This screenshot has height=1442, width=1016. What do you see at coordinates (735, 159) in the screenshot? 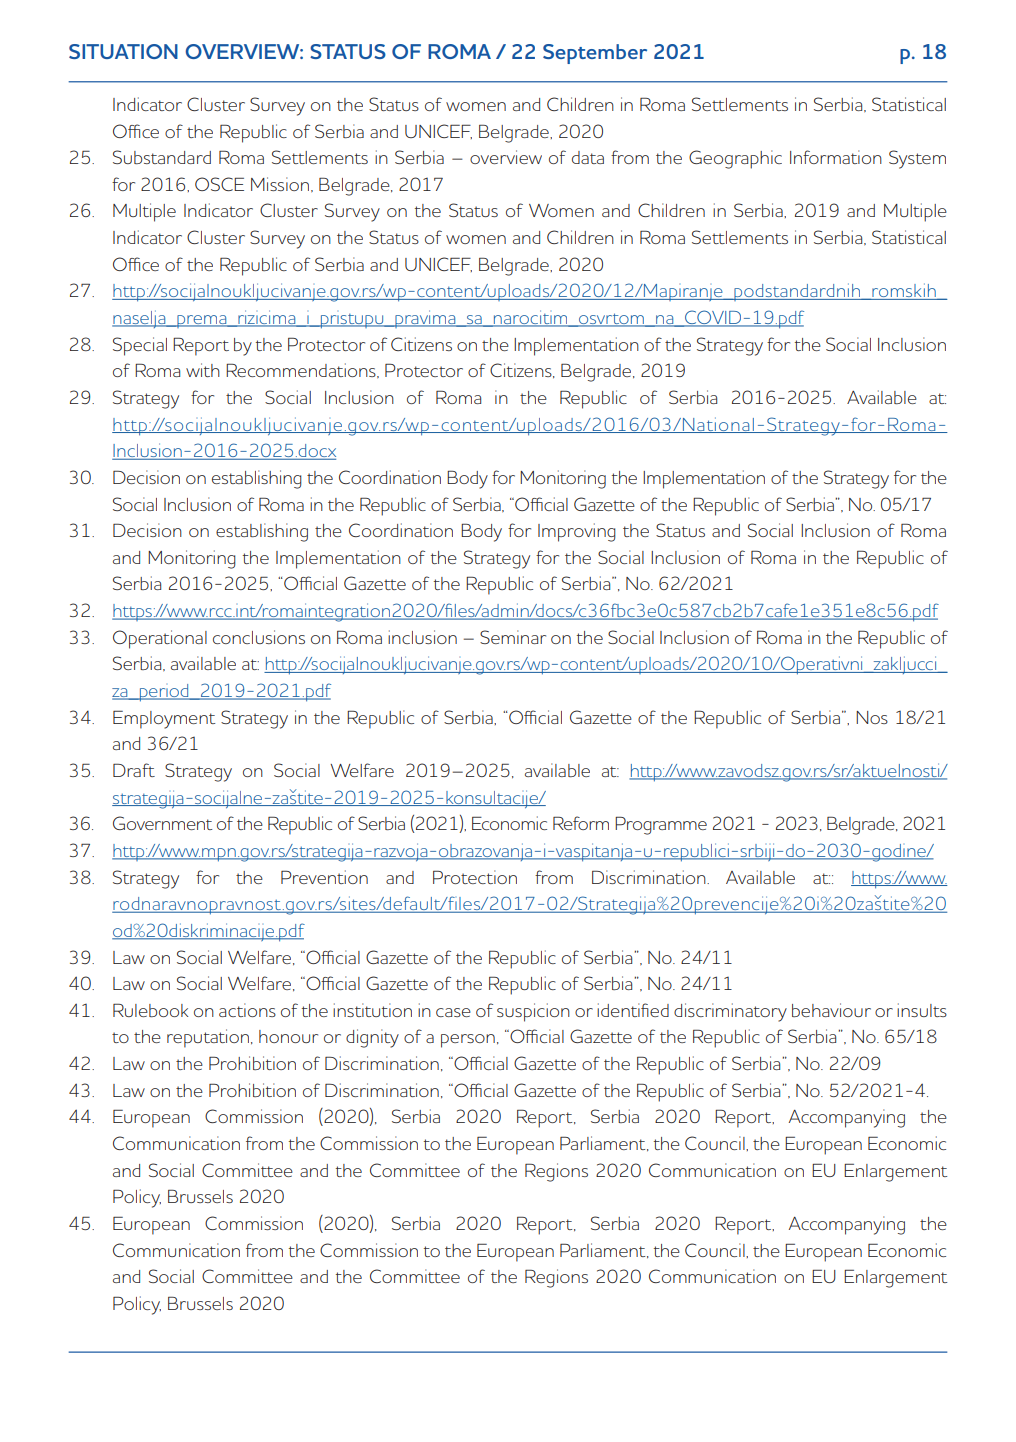
I see `Geographic` at bounding box center [735, 159].
